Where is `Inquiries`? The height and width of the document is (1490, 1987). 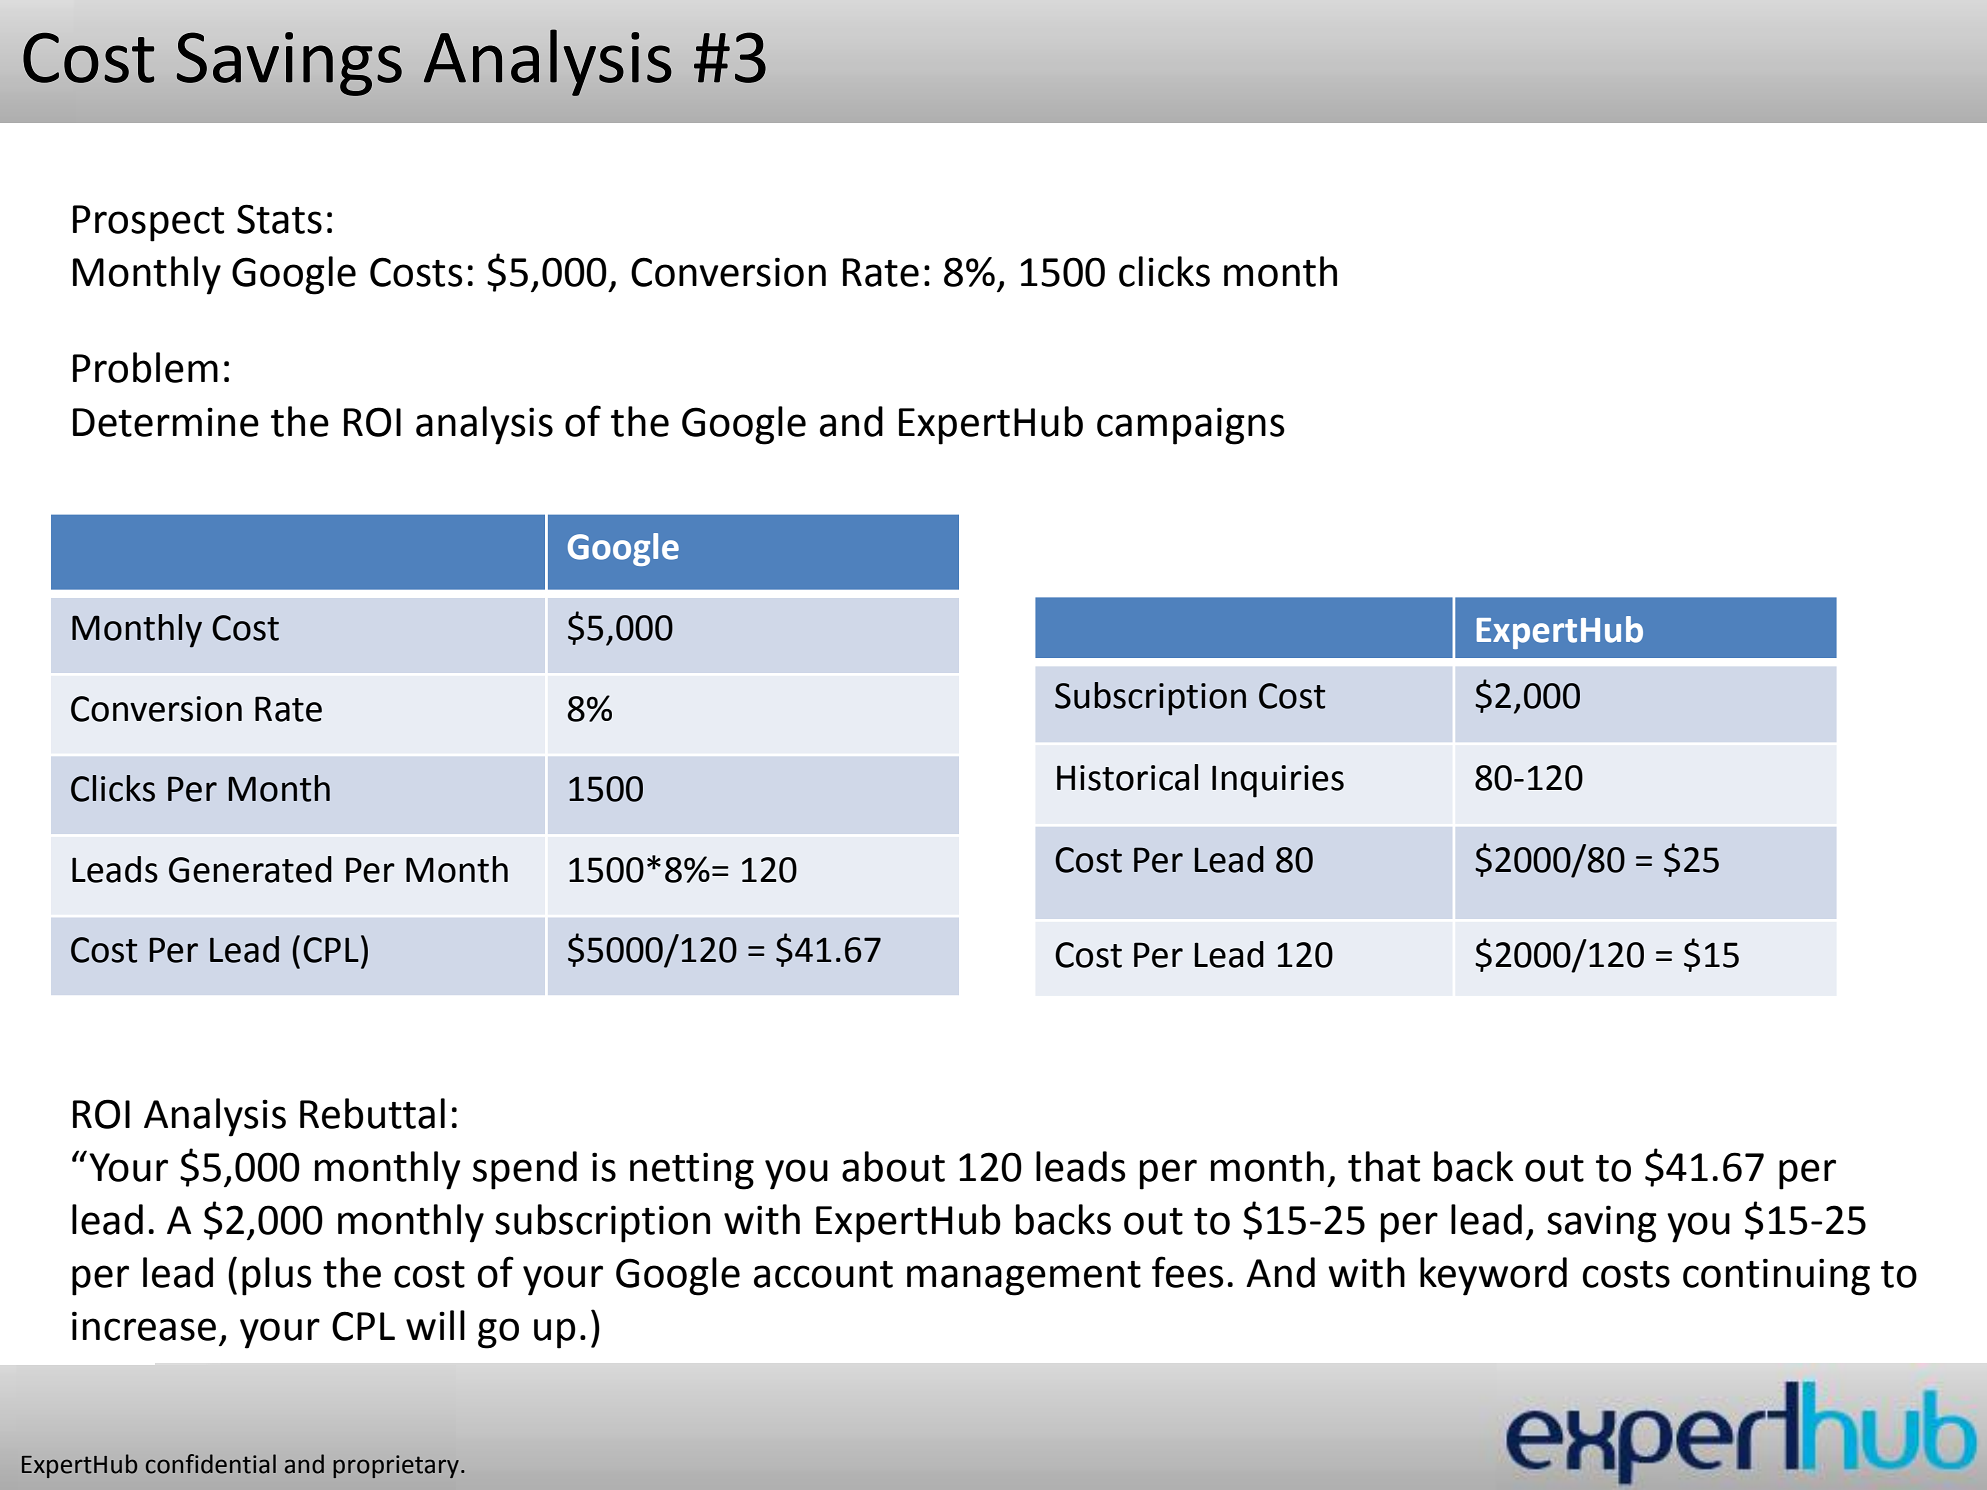
Inquiries is located at coordinates (1278, 781).
